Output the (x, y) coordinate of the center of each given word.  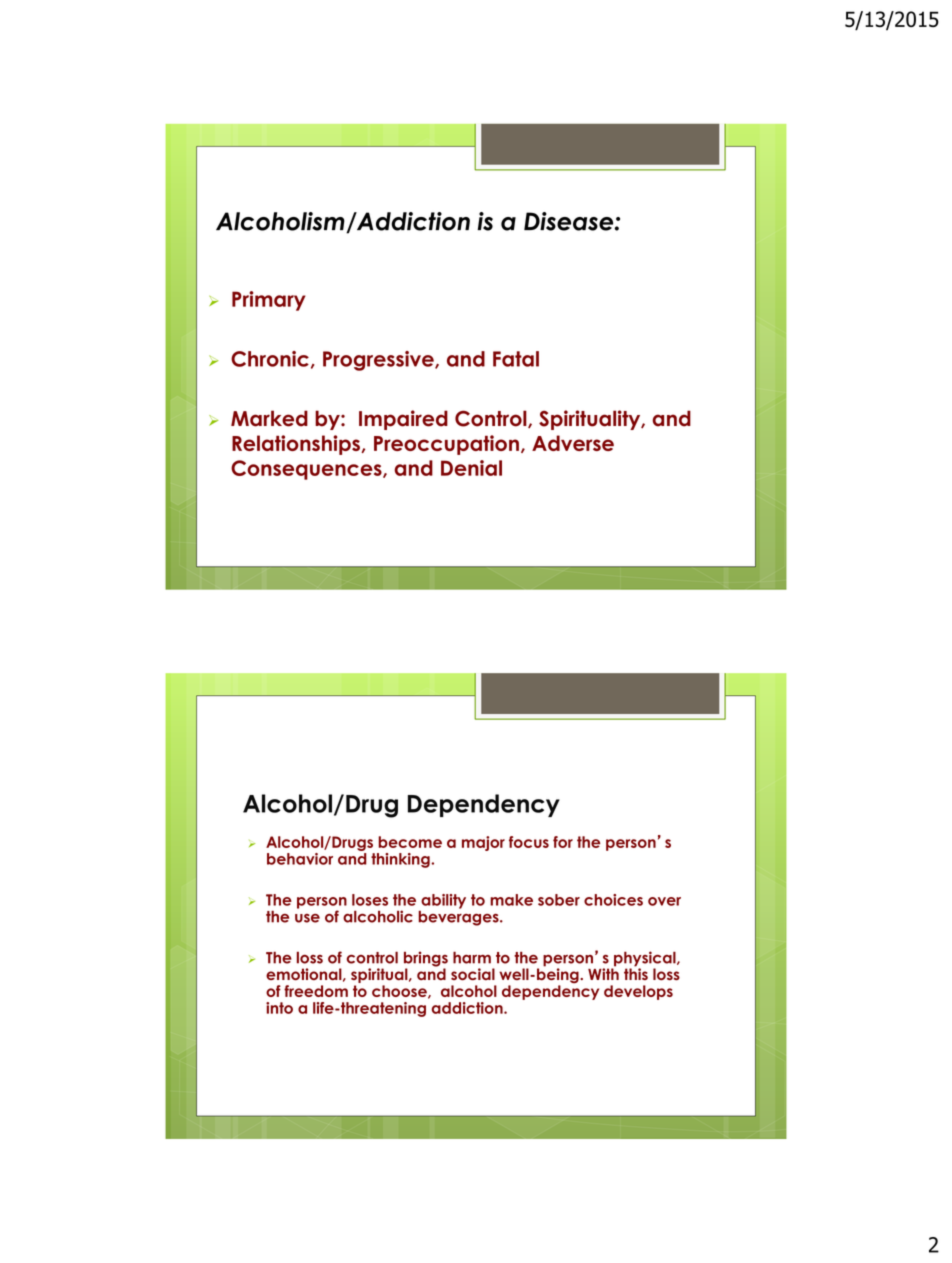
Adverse (573, 443)
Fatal (516, 359)
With (603, 973)
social (473, 974)
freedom (316, 991)
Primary (269, 301)
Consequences (307, 470)
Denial (471, 468)
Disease (570, 221)
